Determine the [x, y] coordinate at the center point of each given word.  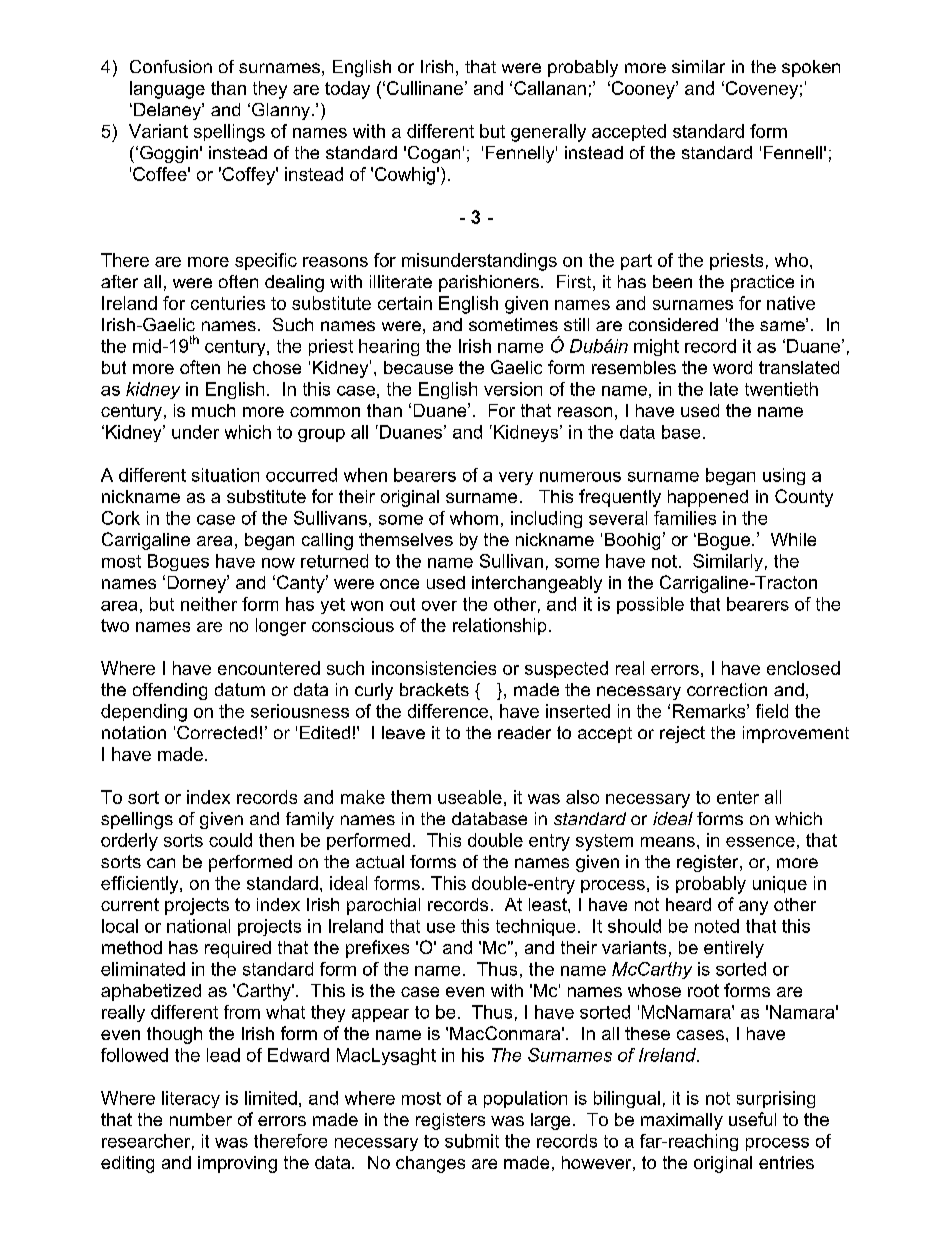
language [167, 90]
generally [548, 133]
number [201, 1119]
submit [472, 1141]
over [439, 606]
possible [650, 605]
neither [209, 604]
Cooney [643, 90]
